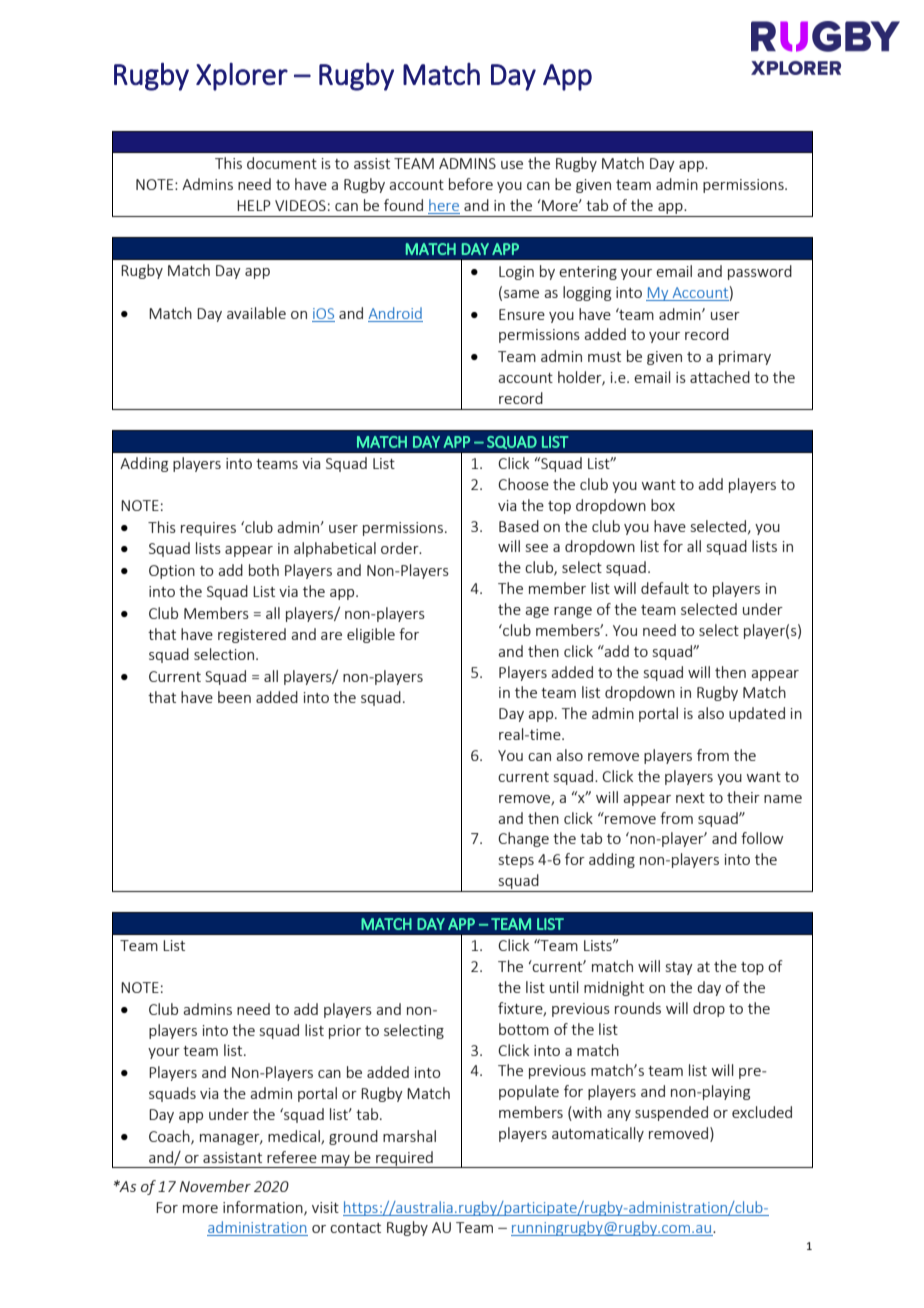 The height and width of the screenshot is (1308, 924). Describe the element at coordinates (254, 205) in the screenshot. I see `HELP` at that location.
